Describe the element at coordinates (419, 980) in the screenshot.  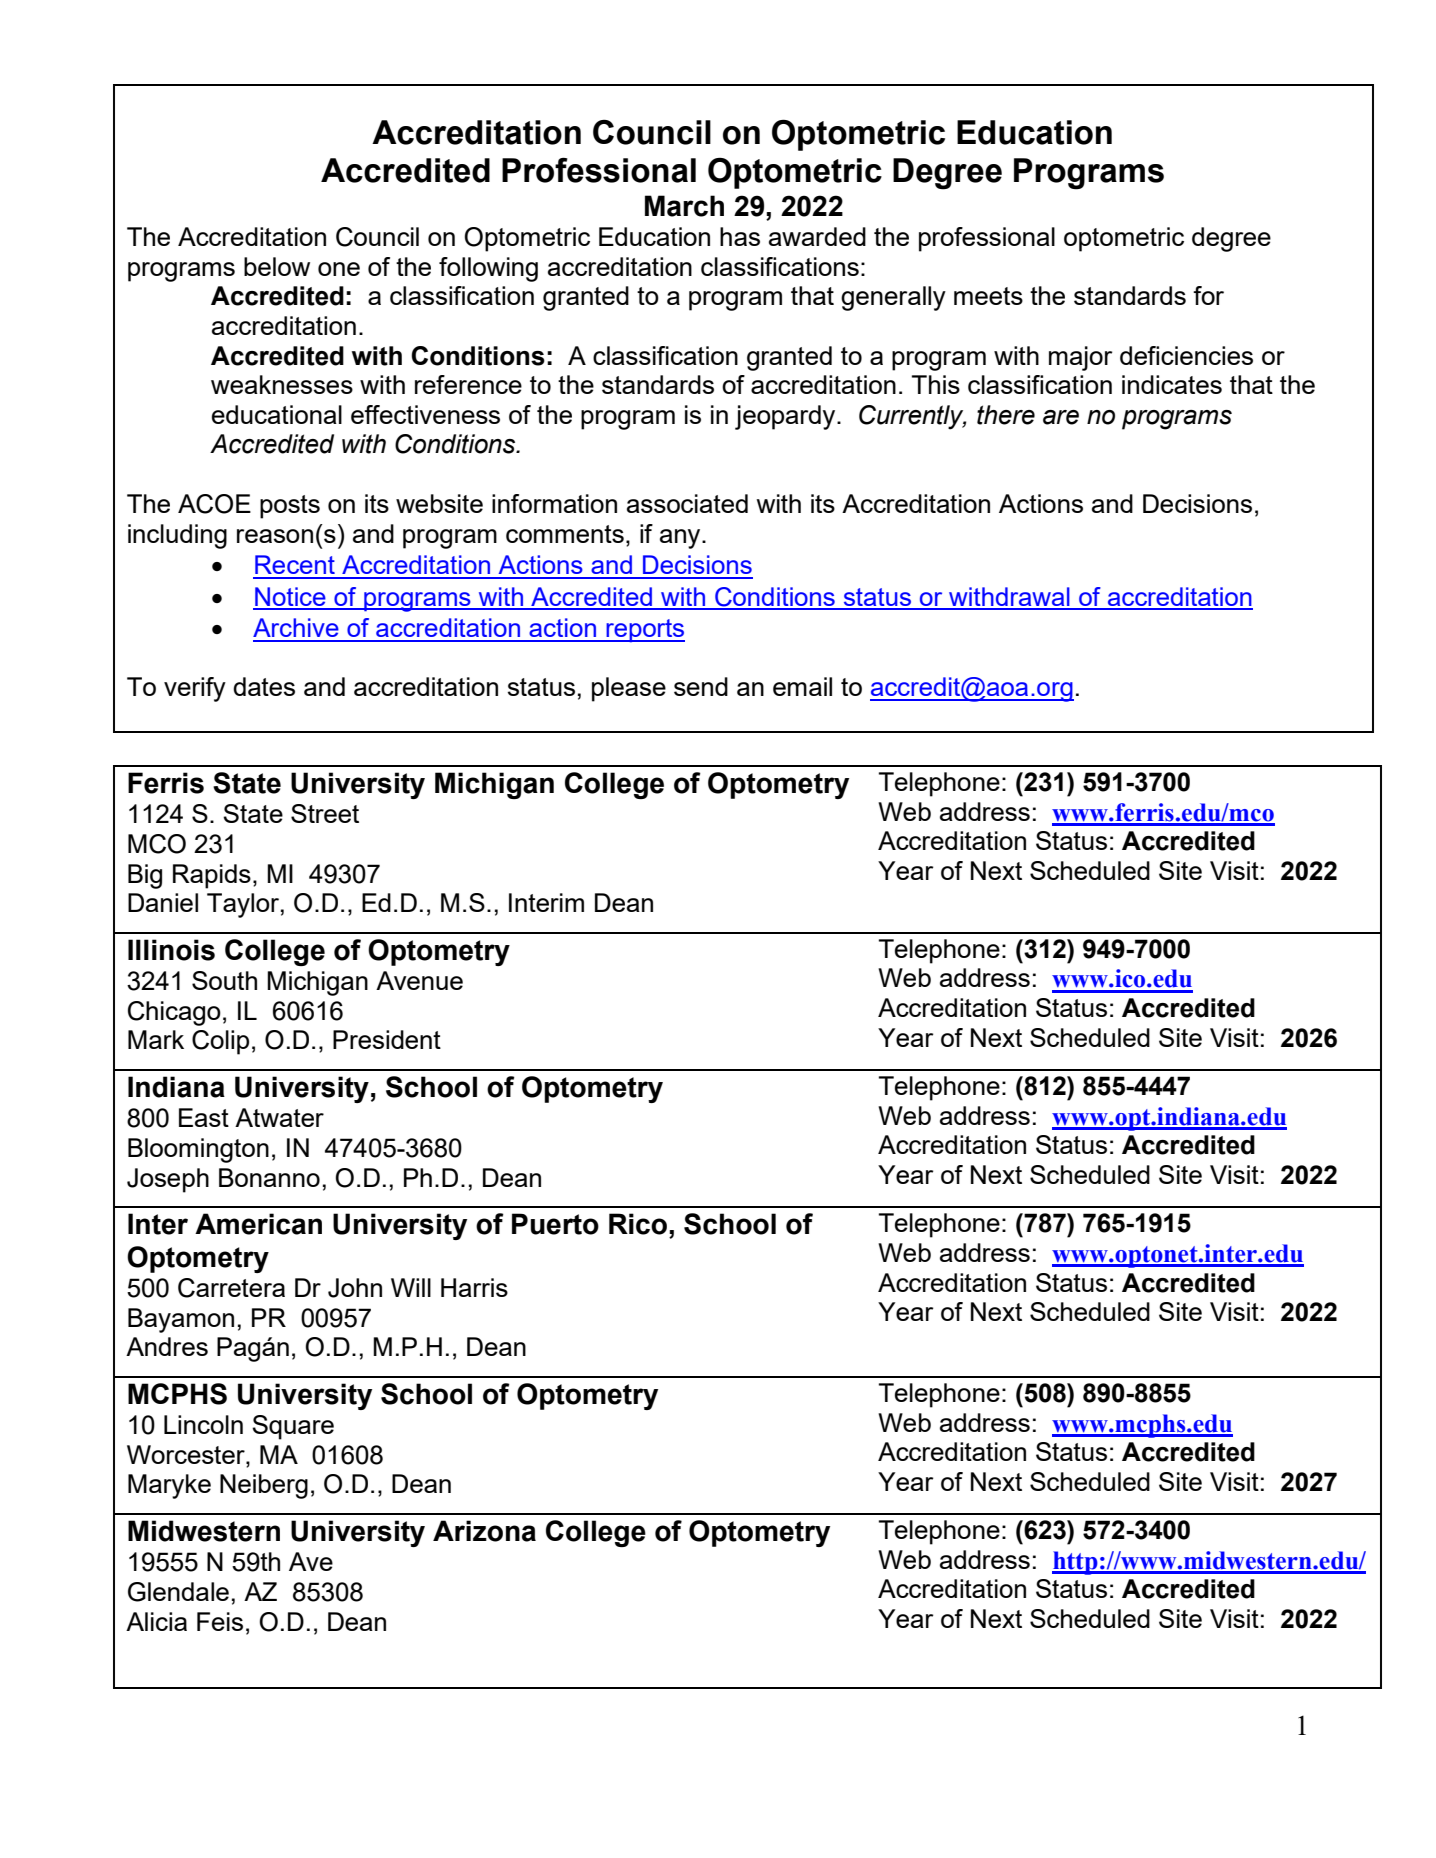
I see `Avenue` at that location.
